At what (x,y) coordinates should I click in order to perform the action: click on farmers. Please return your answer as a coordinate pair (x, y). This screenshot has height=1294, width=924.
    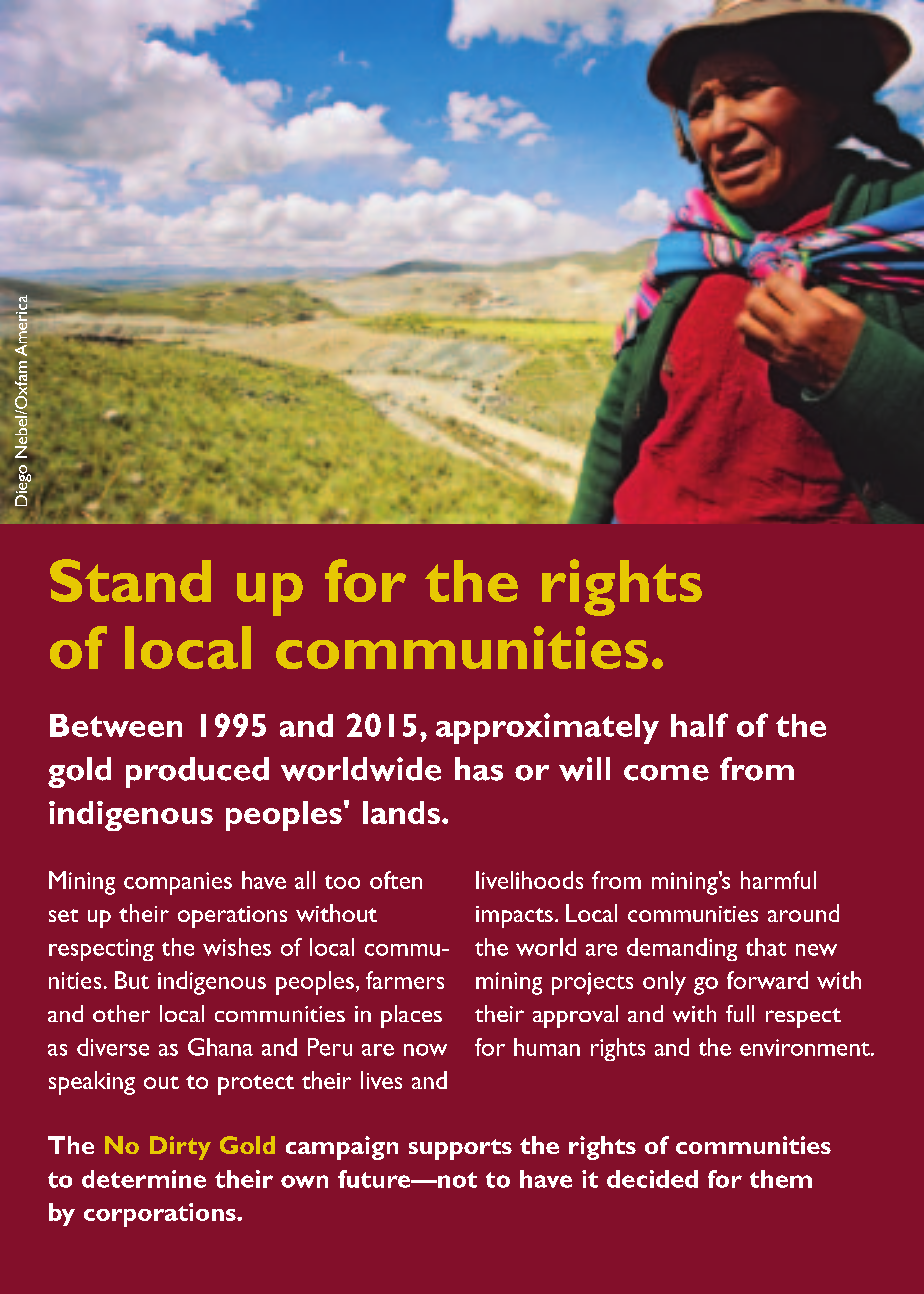
    Looking at the image, I should click on (405, 980).
